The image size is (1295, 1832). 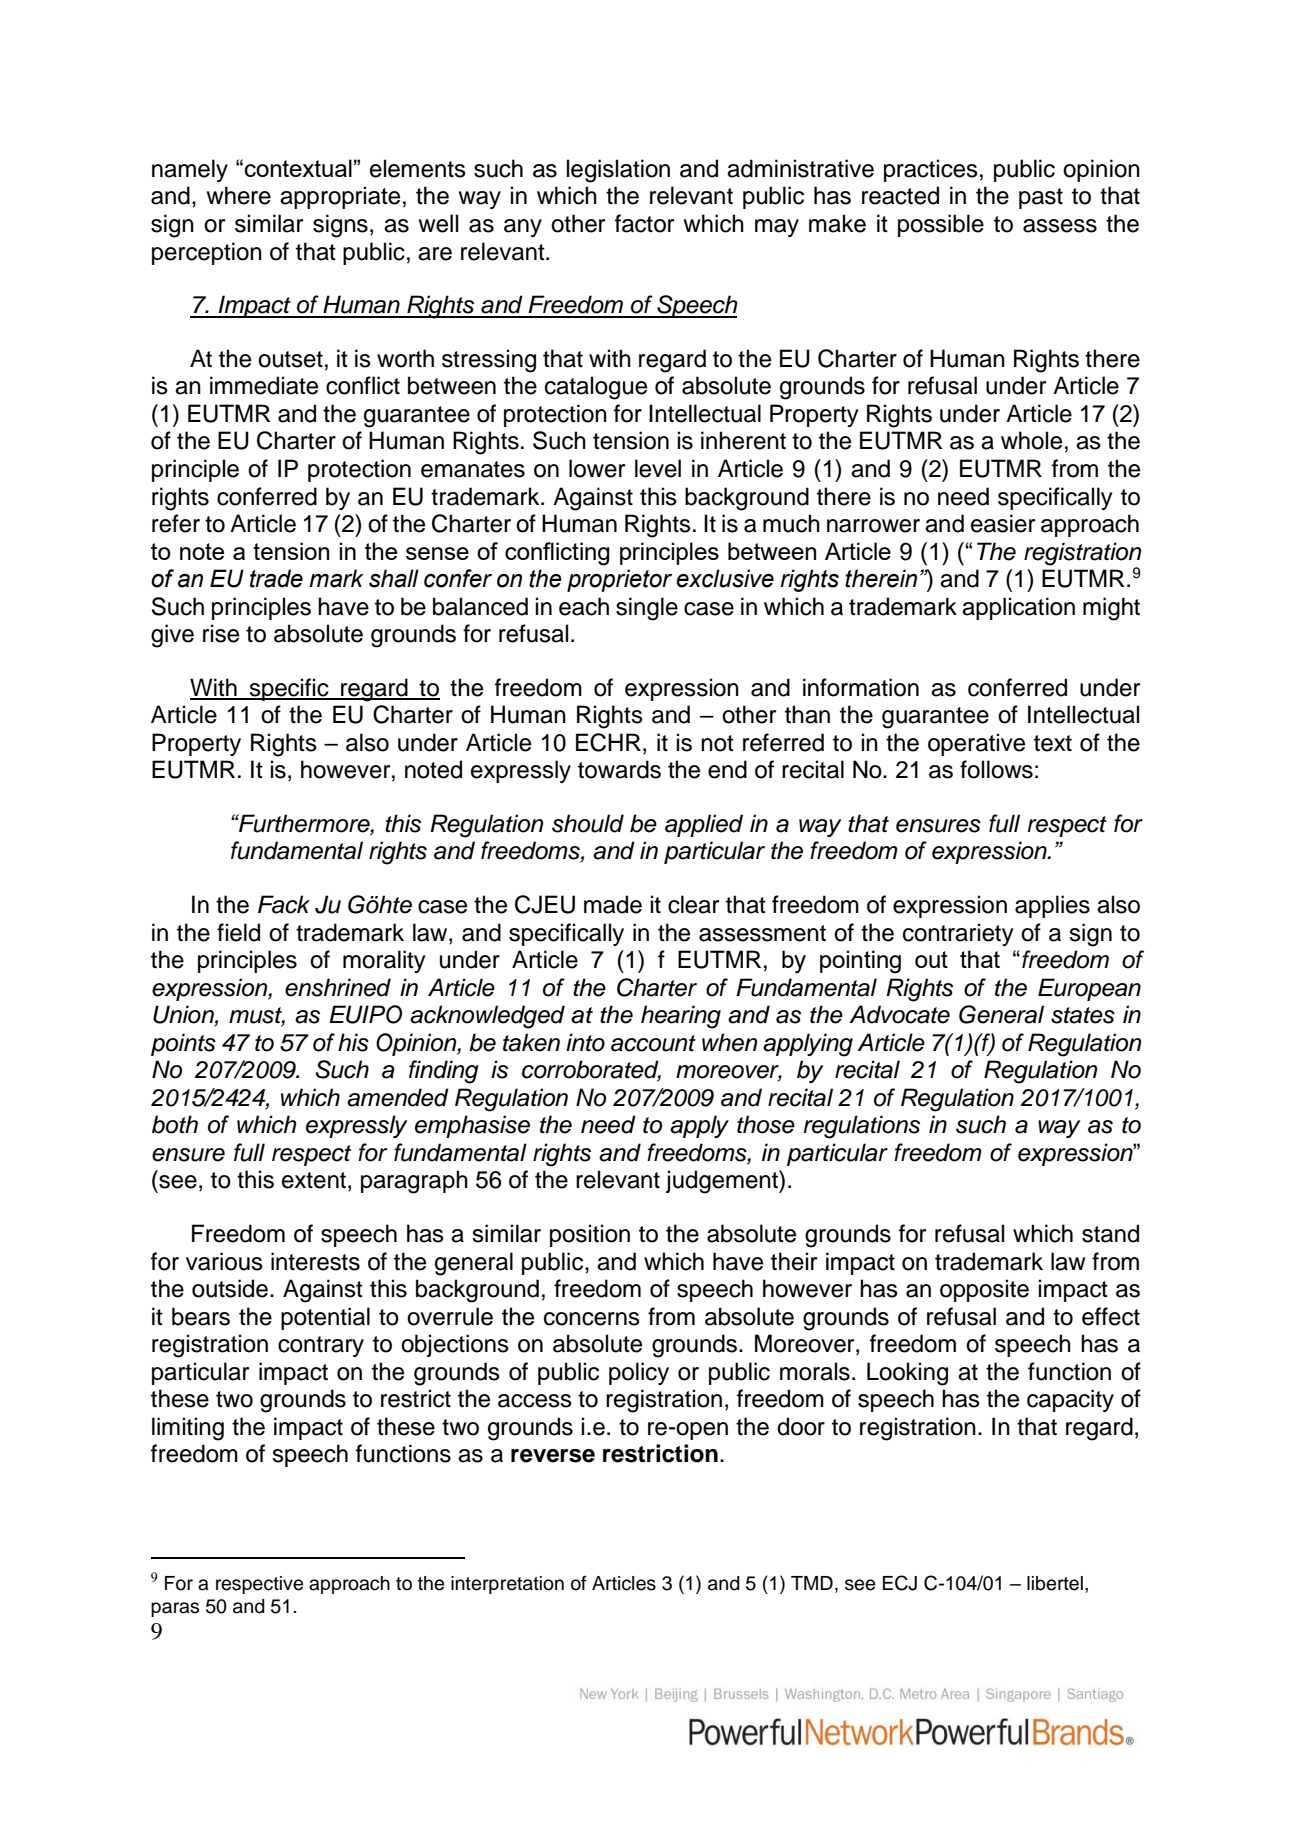 What do you see at coordinates (613, 904) in the document?
I see `made` at bounding box center [613, 904].
